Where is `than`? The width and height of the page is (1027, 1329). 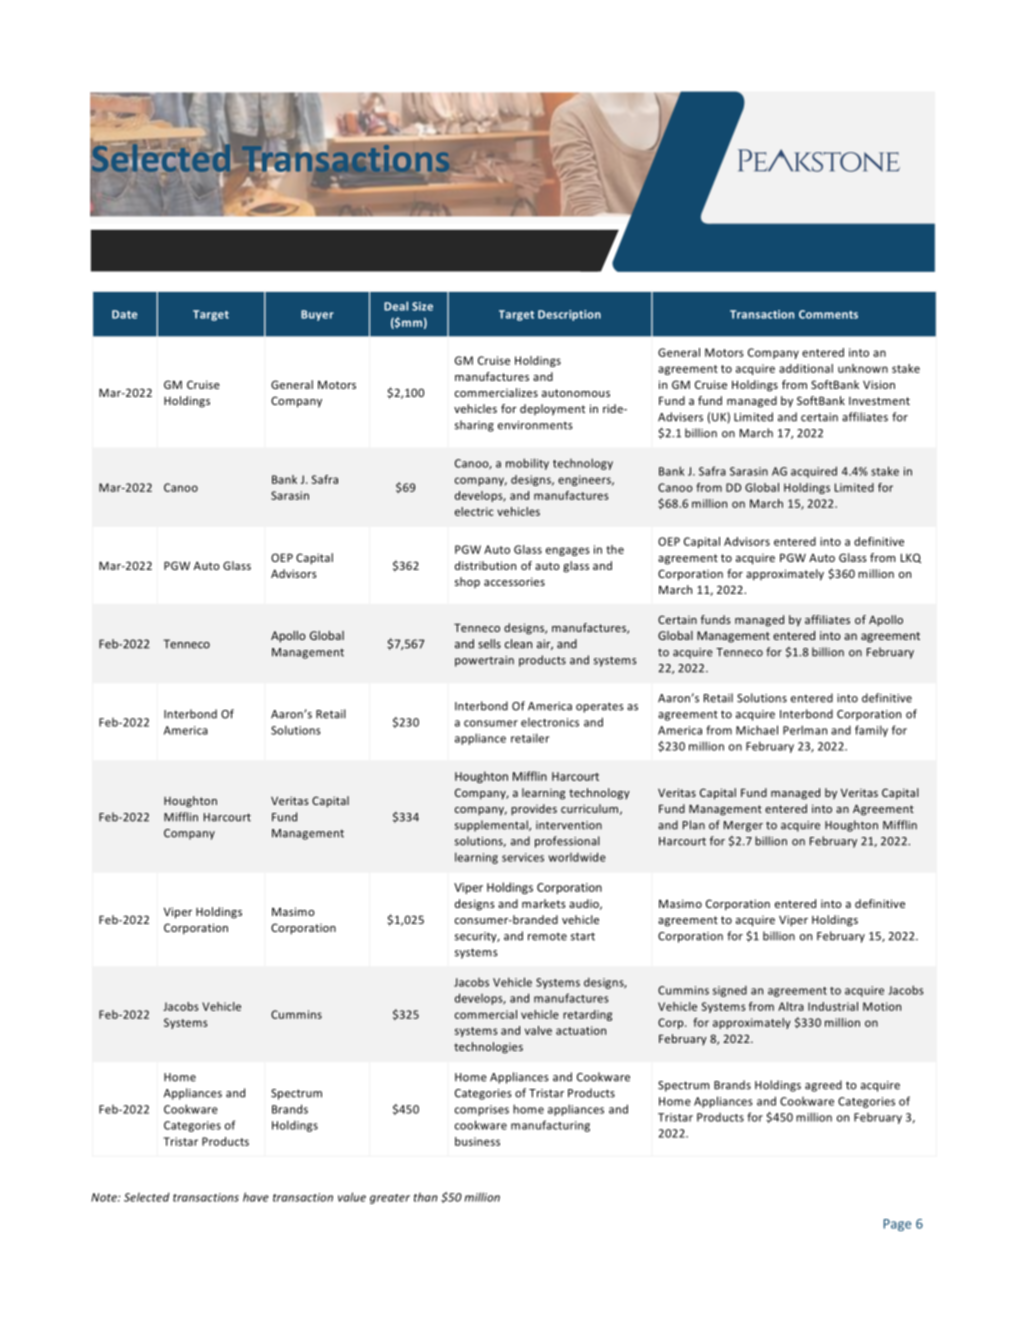
than is located at coordinates (425, 1197).
